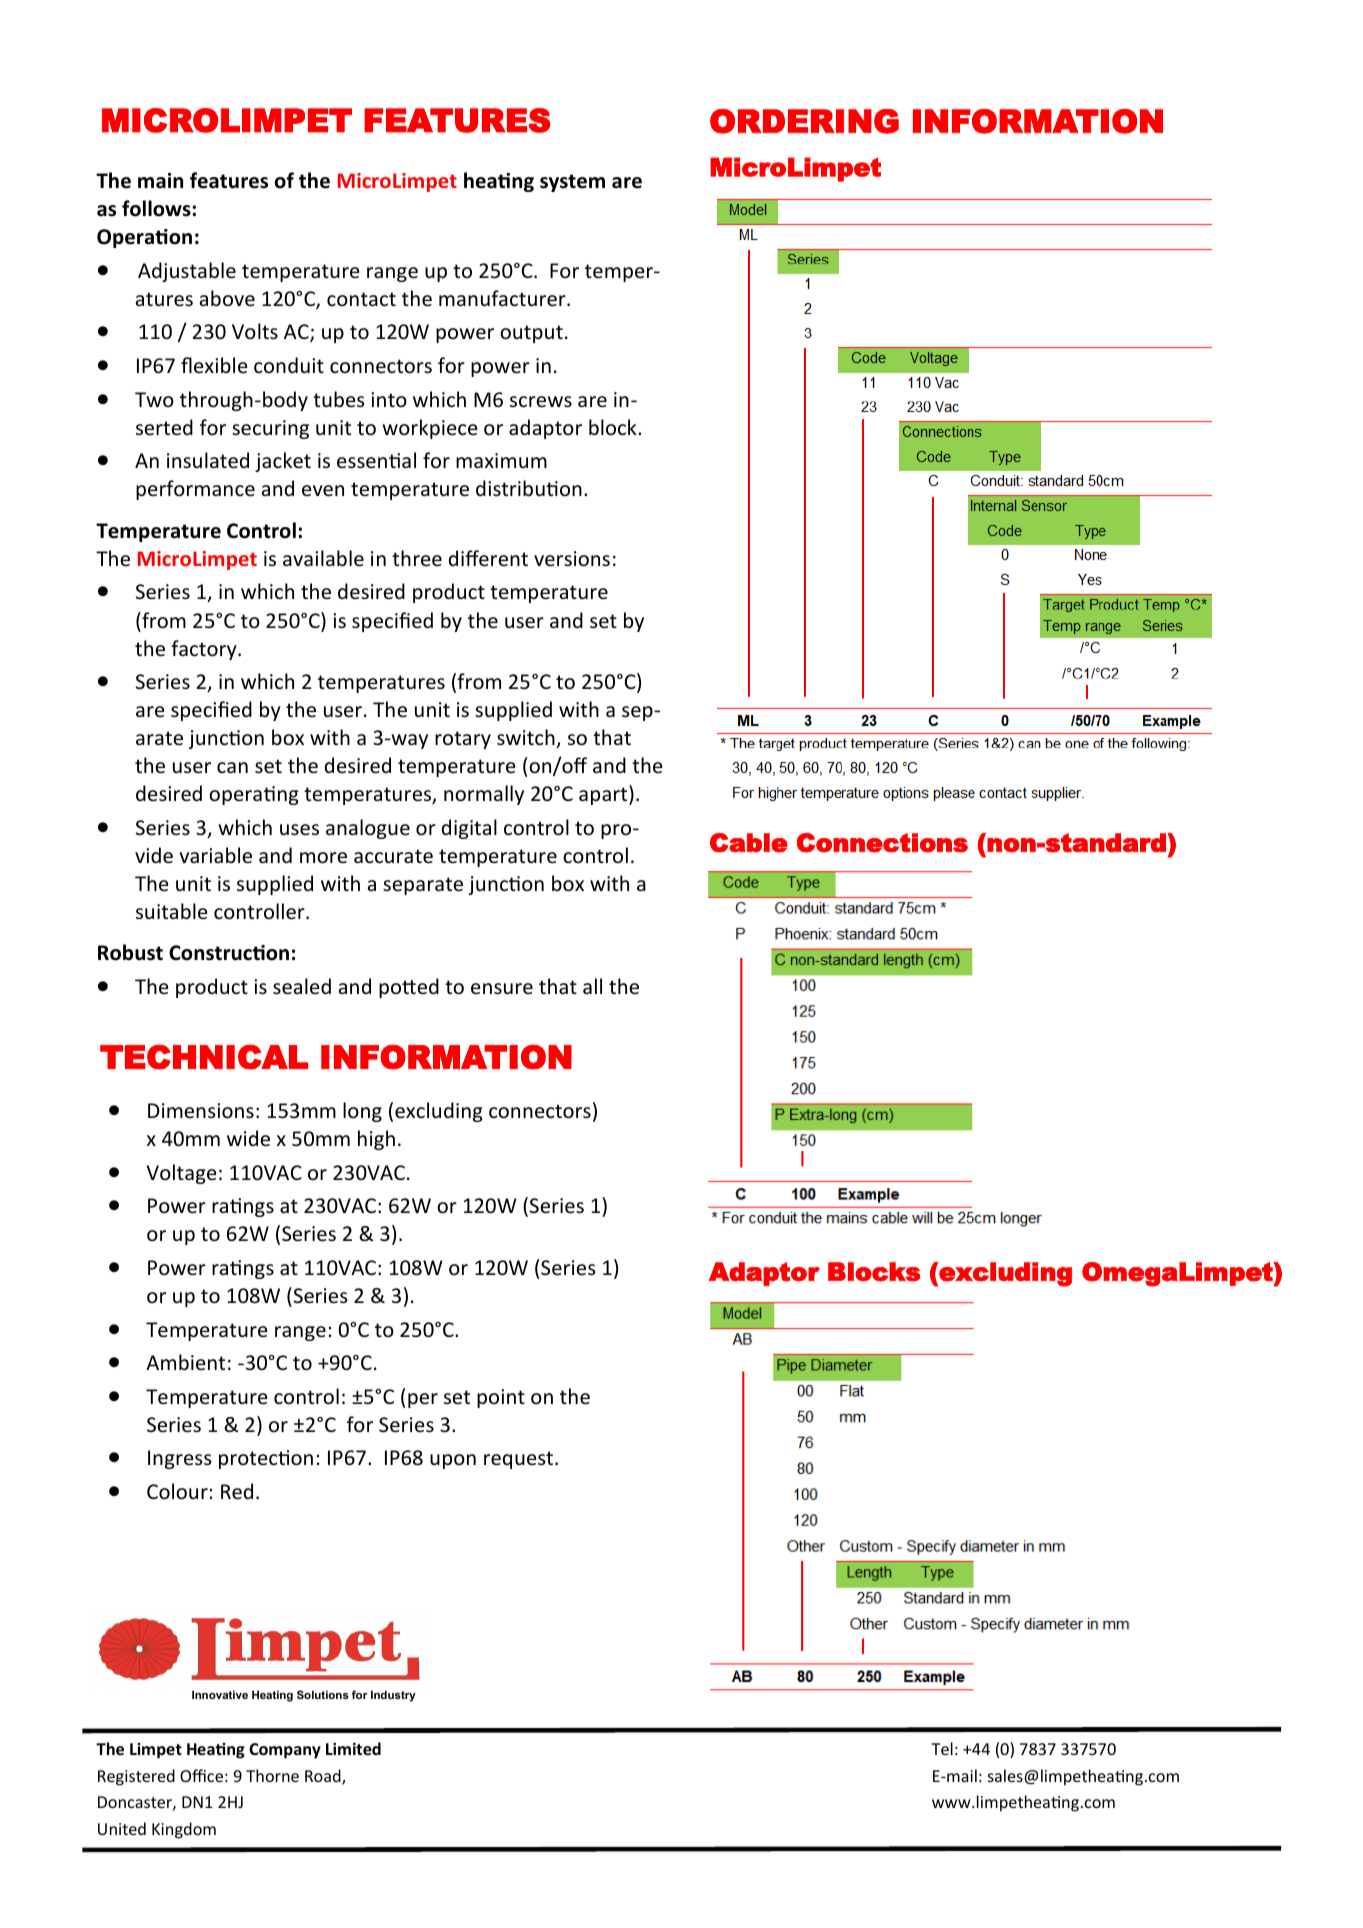  What do you see at coordinates (220, 1694) in the screenshot?
I see `Innovative` at bounding box center [220, 1694].
